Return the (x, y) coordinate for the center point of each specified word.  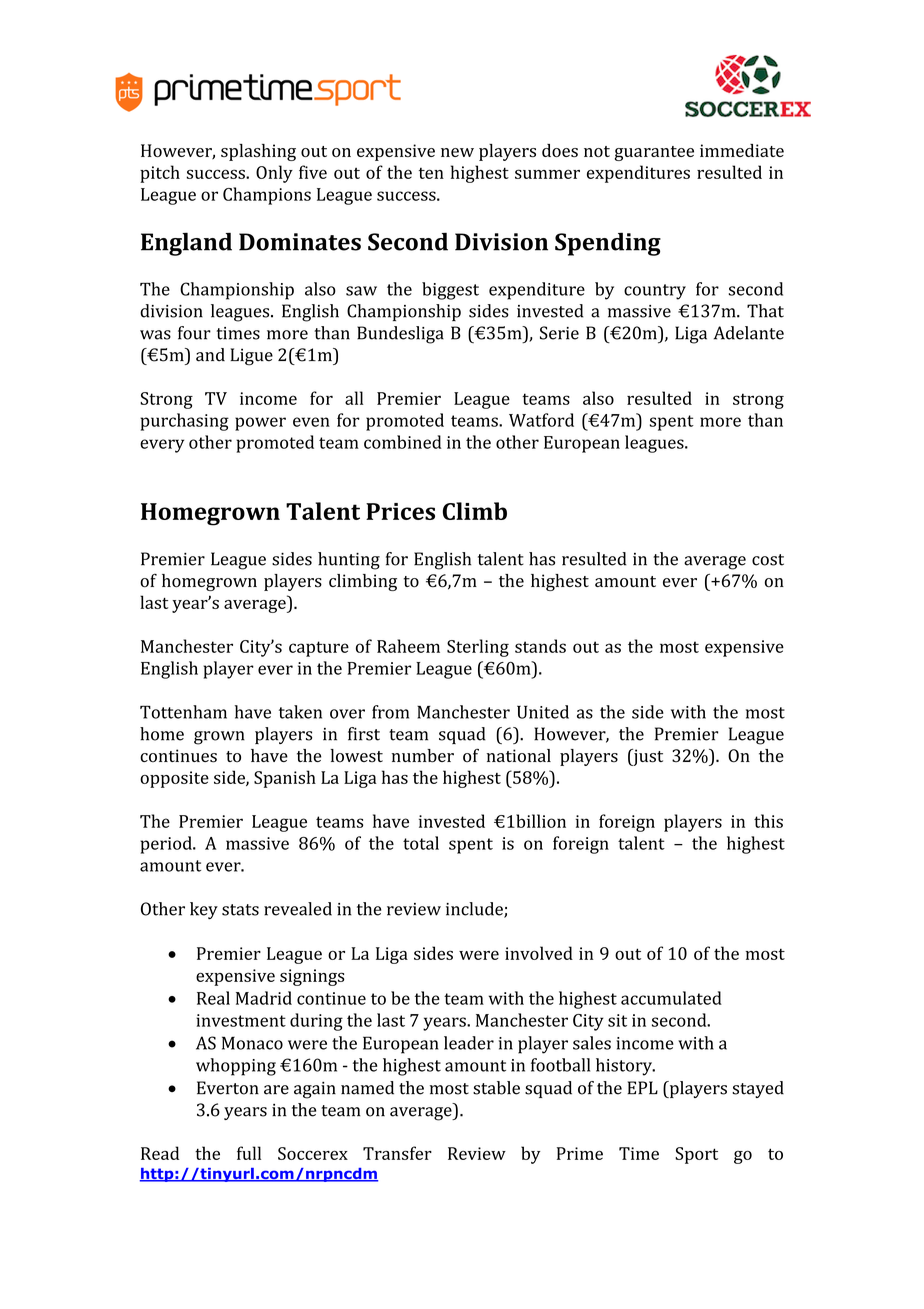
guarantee (654, 153)
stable (496, 1088)
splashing (258, 152)
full (249, 1153)
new (457, 152)
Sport (696, 1155)
